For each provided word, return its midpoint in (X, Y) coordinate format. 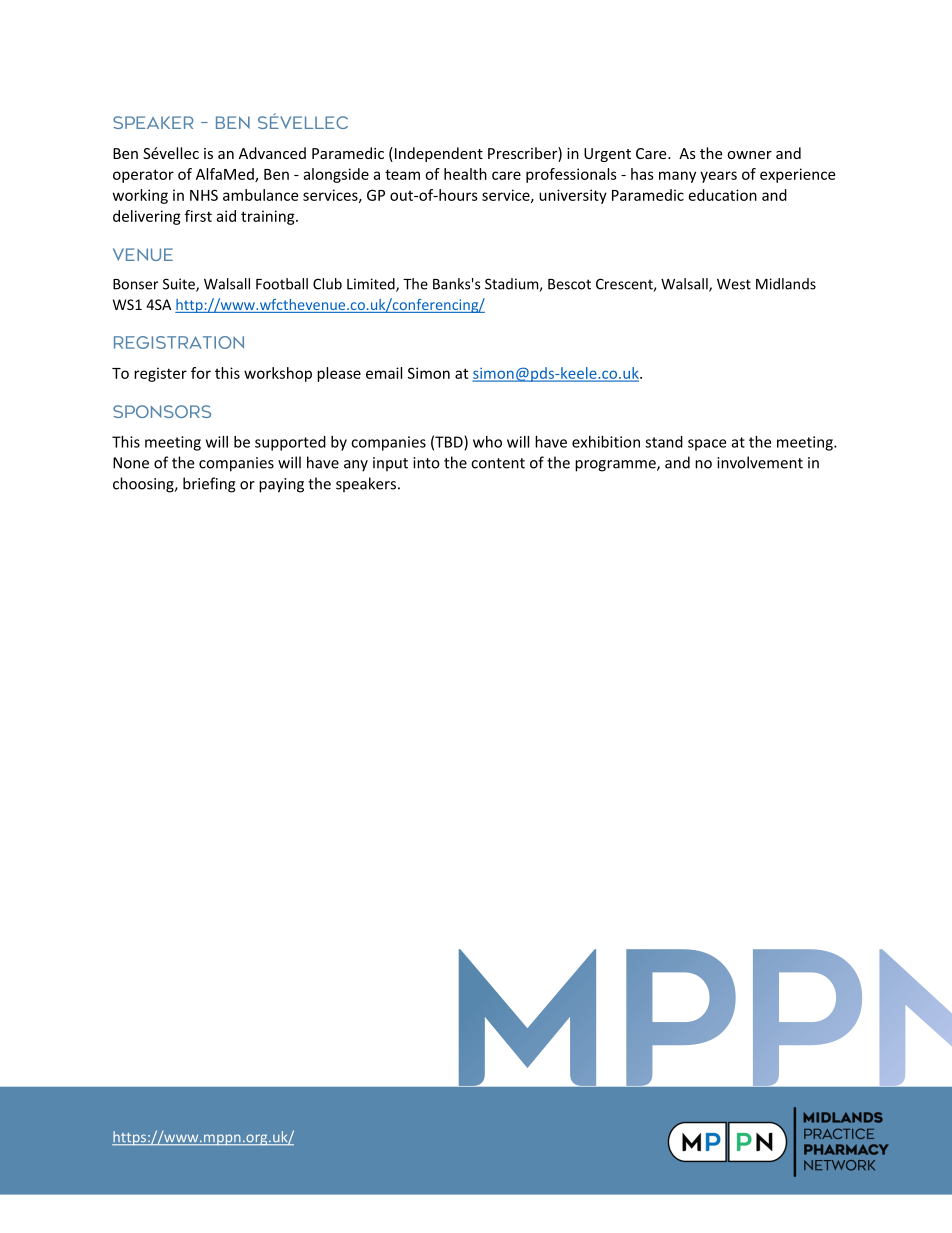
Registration (179, 342)
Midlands (786, 284)
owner (749, 155)
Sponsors (162, 411)
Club (327, 284)
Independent (437, 154)
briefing (209, 485)
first (198, 216)
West (734, 284)
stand (664, 442)
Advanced (272, 153)
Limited (372, 285)
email (384, 373)
